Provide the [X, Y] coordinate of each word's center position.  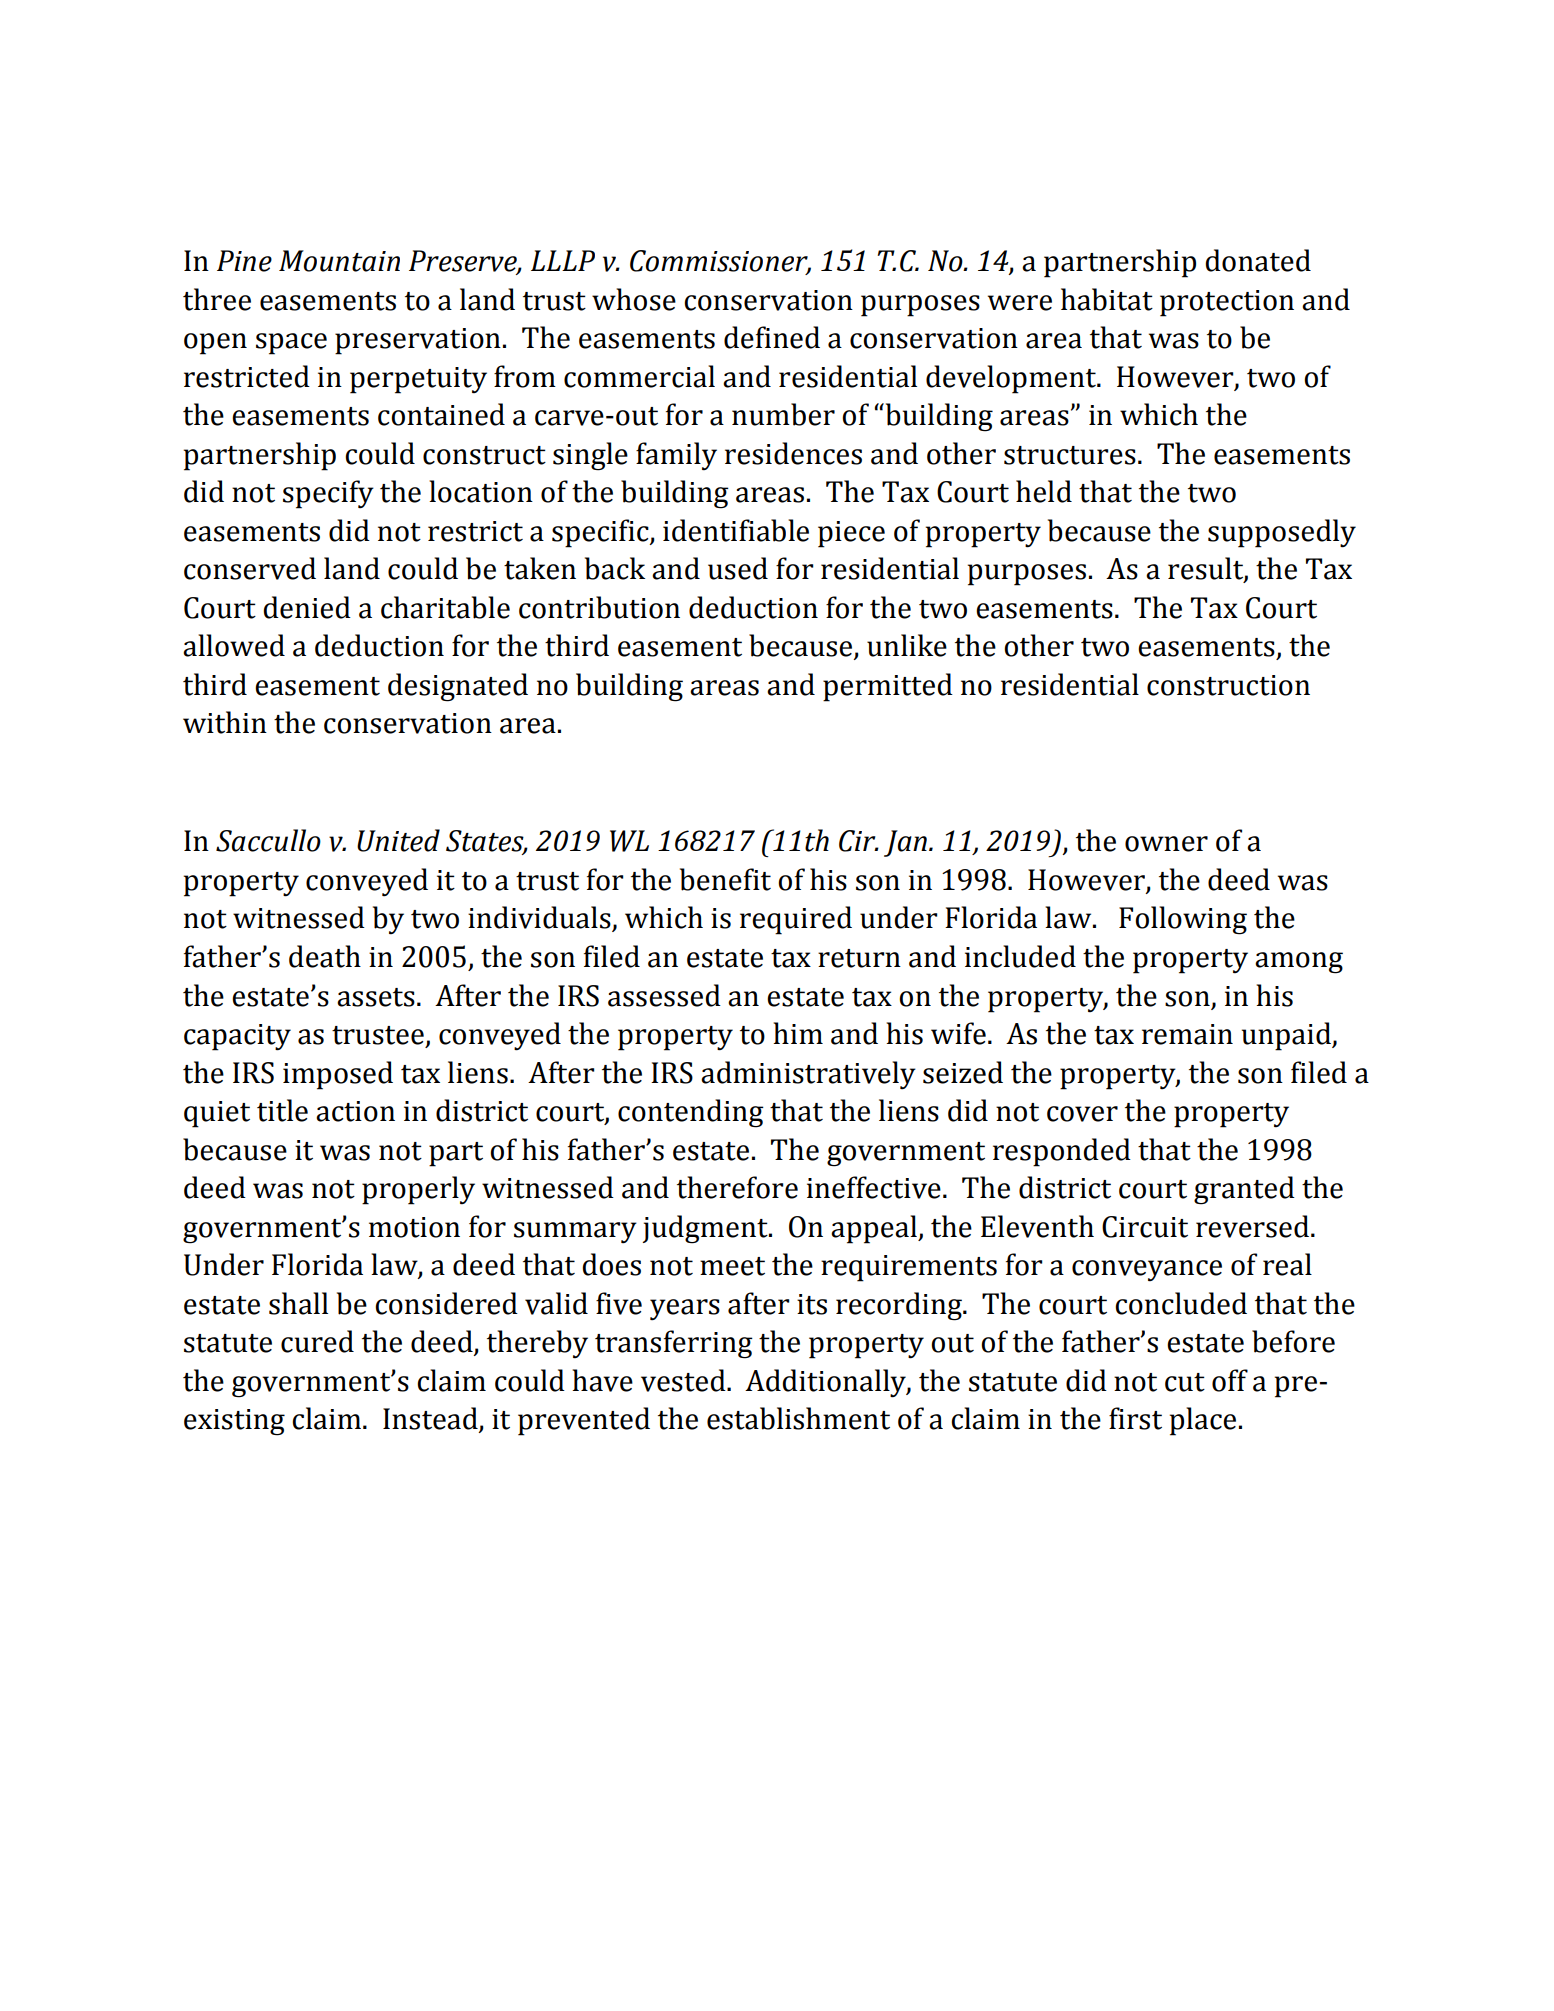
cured [317, 1341]
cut [1185, 1382]
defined [772, 337]
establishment [798, 1418]
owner [1166, 844]
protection [1227, 303]
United [398, 840]
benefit [725, 879]
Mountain [339, 261]
